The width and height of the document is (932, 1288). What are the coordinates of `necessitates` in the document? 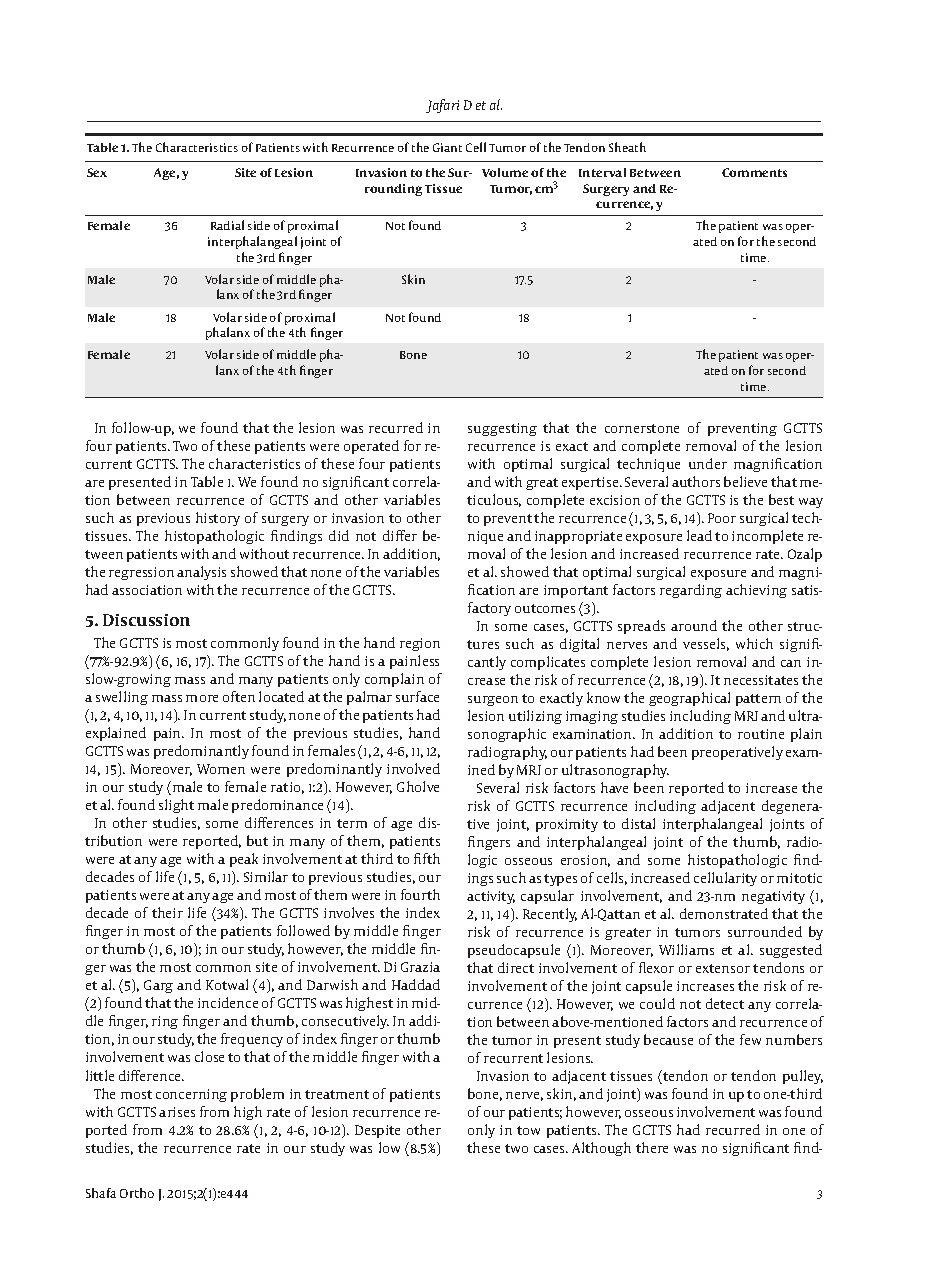 It's located at (761, 680).
